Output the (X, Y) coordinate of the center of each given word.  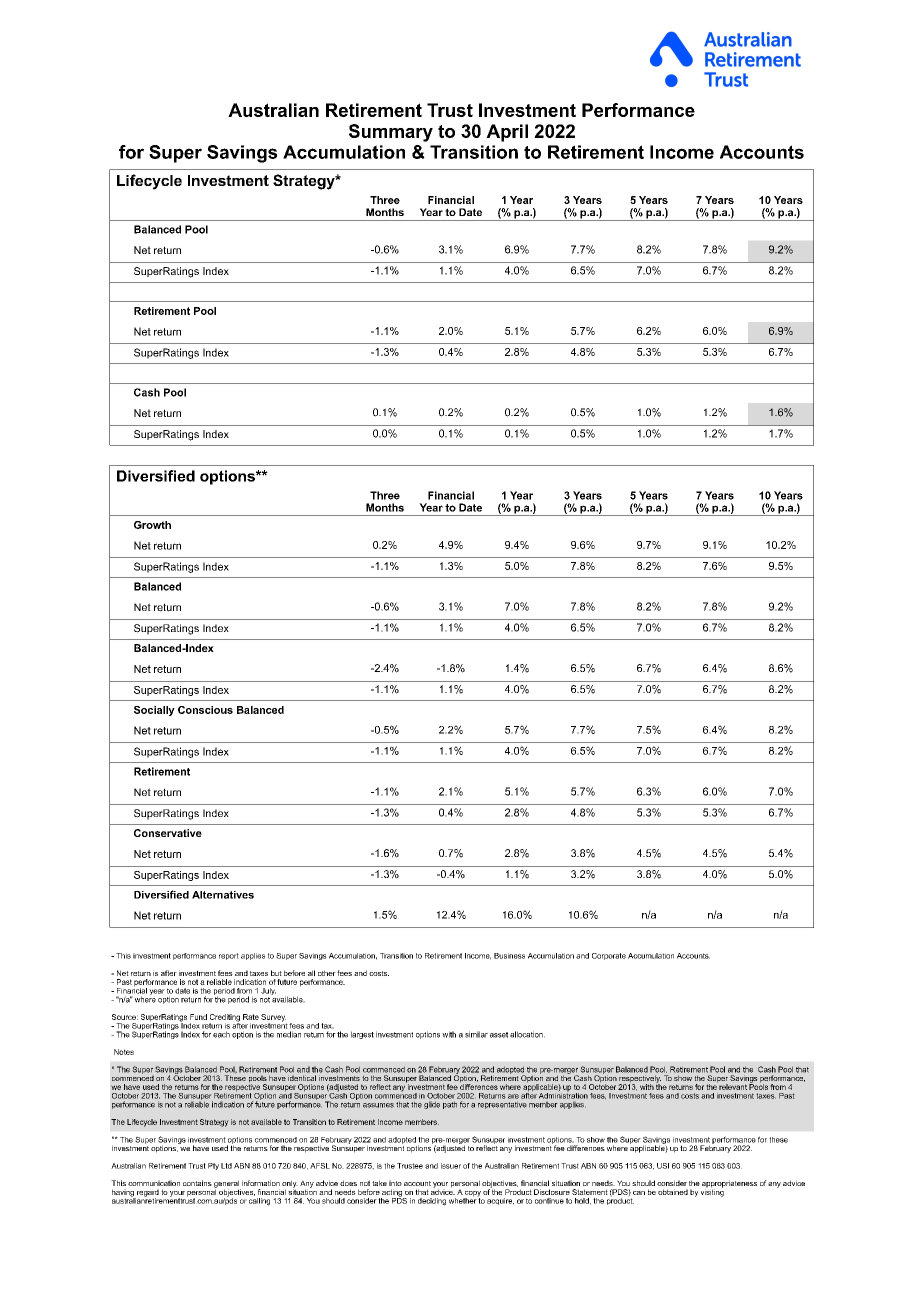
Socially (154, 711)
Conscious (205, 710)
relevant (733, 1087)
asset (499, 1035)
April (507, 133)
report (229, 956)
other (327, 973)
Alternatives (223, 895)
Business (509, 956)
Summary (391, 133)
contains (197, 1183)
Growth (152, 525)
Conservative (168, 833)
